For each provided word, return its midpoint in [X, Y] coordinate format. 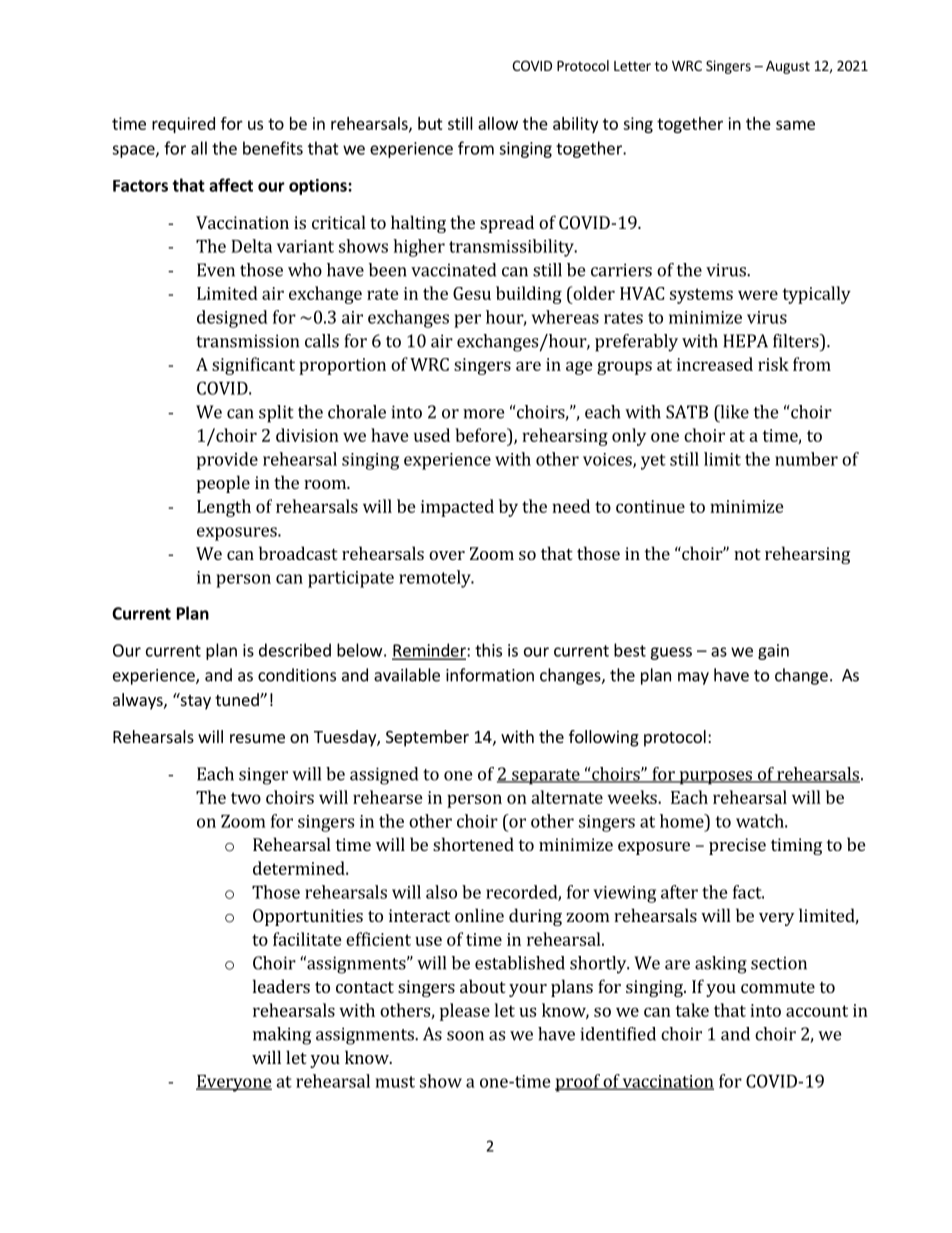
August [788, 67]
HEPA [745, 341]
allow [498, 123]
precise [737, 846]
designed [232, 319]
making [282, 1036]
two [246, 798]
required [183, 125]
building [529, 295]
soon [465, 1036]
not [747, 554]
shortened [473, 844]
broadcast [298, 553]
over [447, 555]
